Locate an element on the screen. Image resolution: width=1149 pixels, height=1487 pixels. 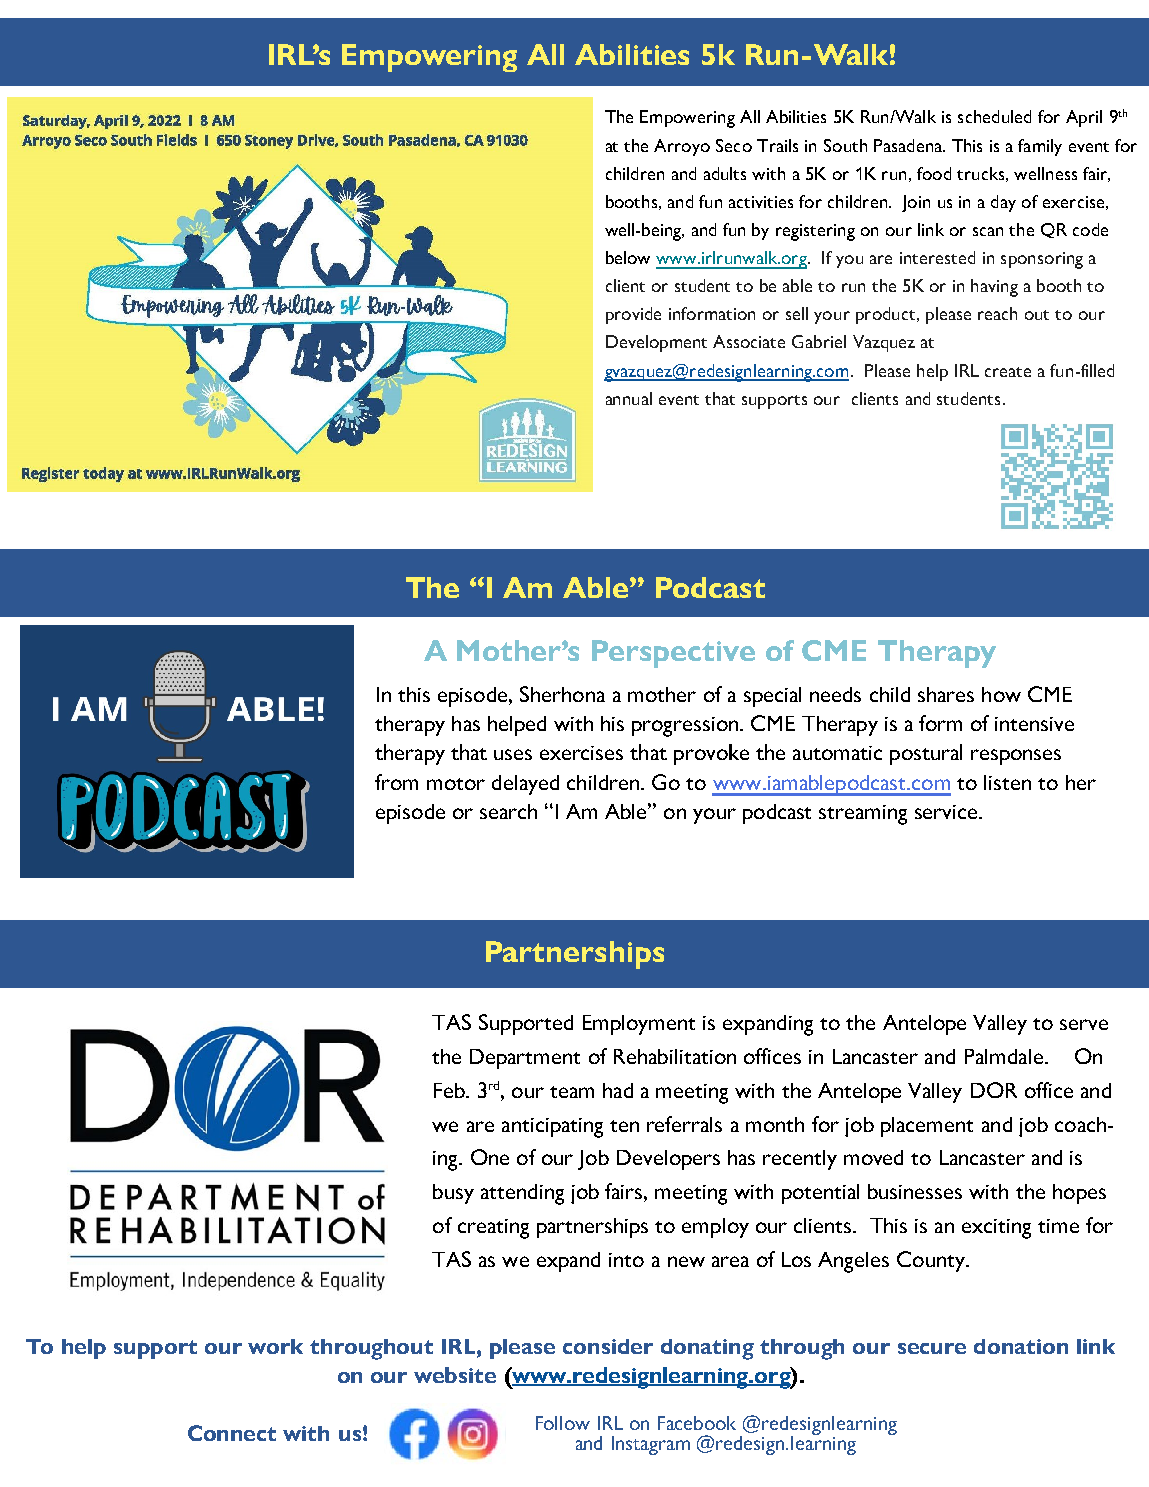
Arroyo is located at coordinates (682, 147).
